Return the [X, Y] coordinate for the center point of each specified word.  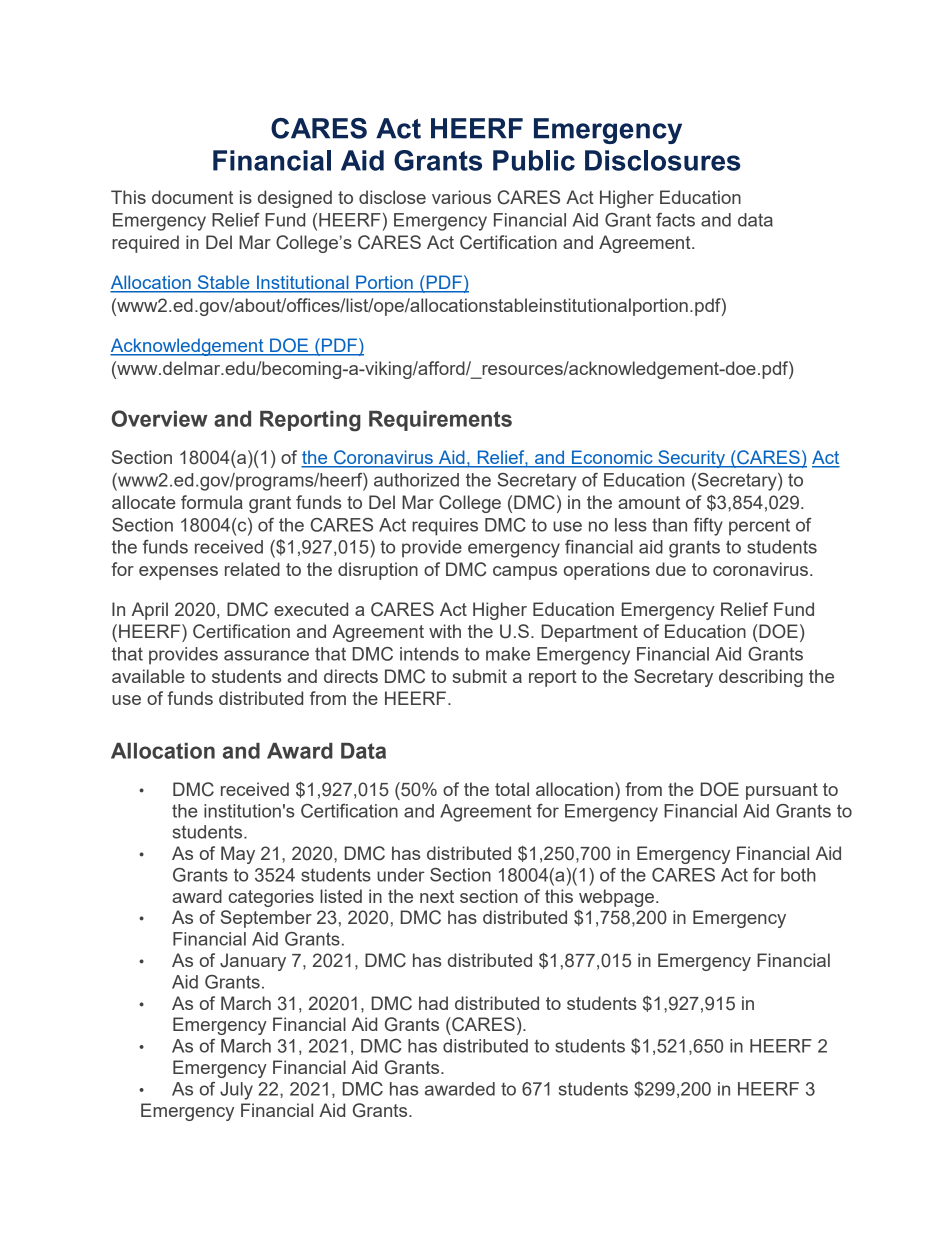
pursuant [782, 791]
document [192, 197]
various [461, 197]
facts [675, 220]
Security [692, 459]
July [236, 1091]
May [238, 855]
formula [212, 502]
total [512, 789]
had [433, 1003]
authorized [416, 480]
